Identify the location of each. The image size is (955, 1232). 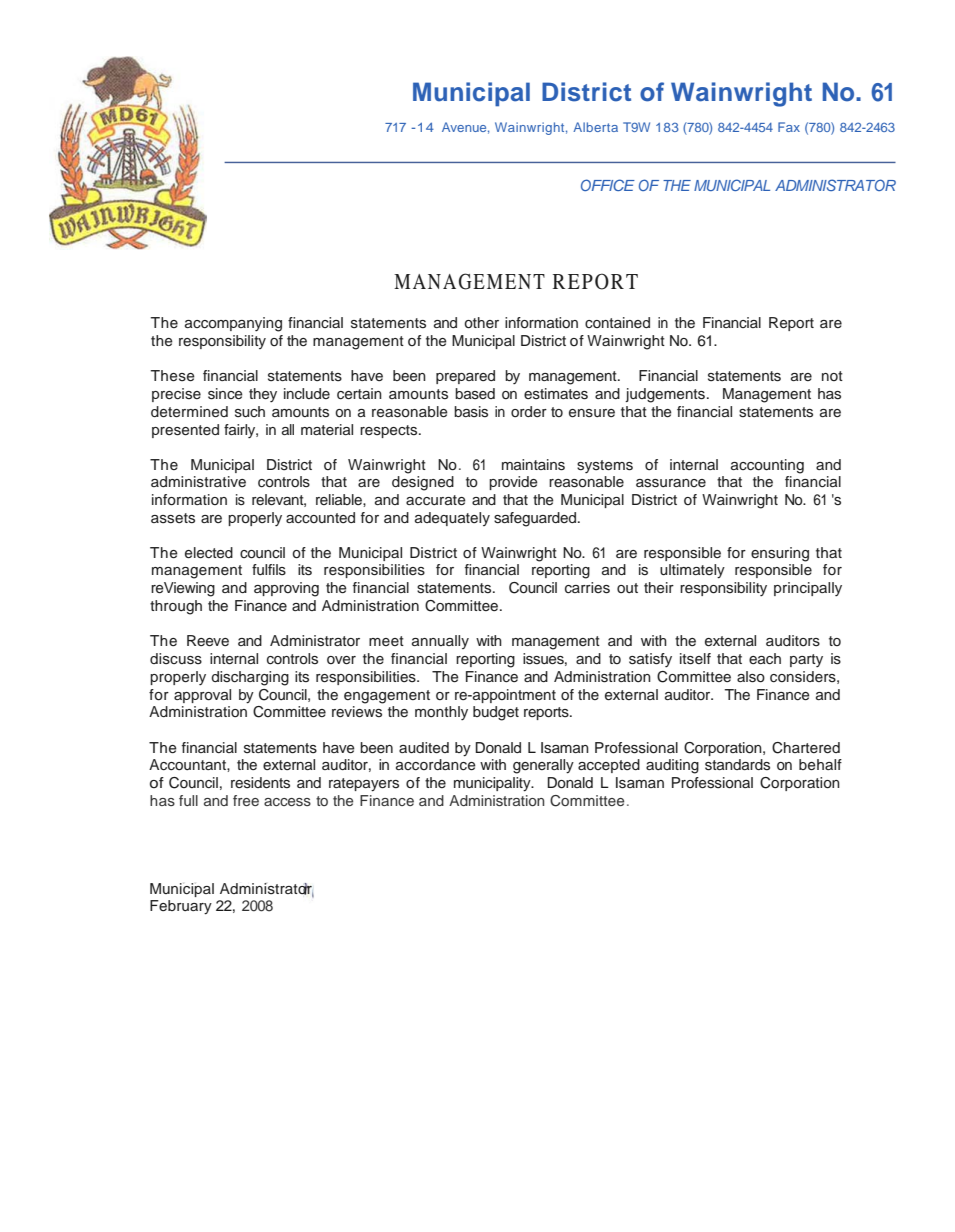
(765, 658).
